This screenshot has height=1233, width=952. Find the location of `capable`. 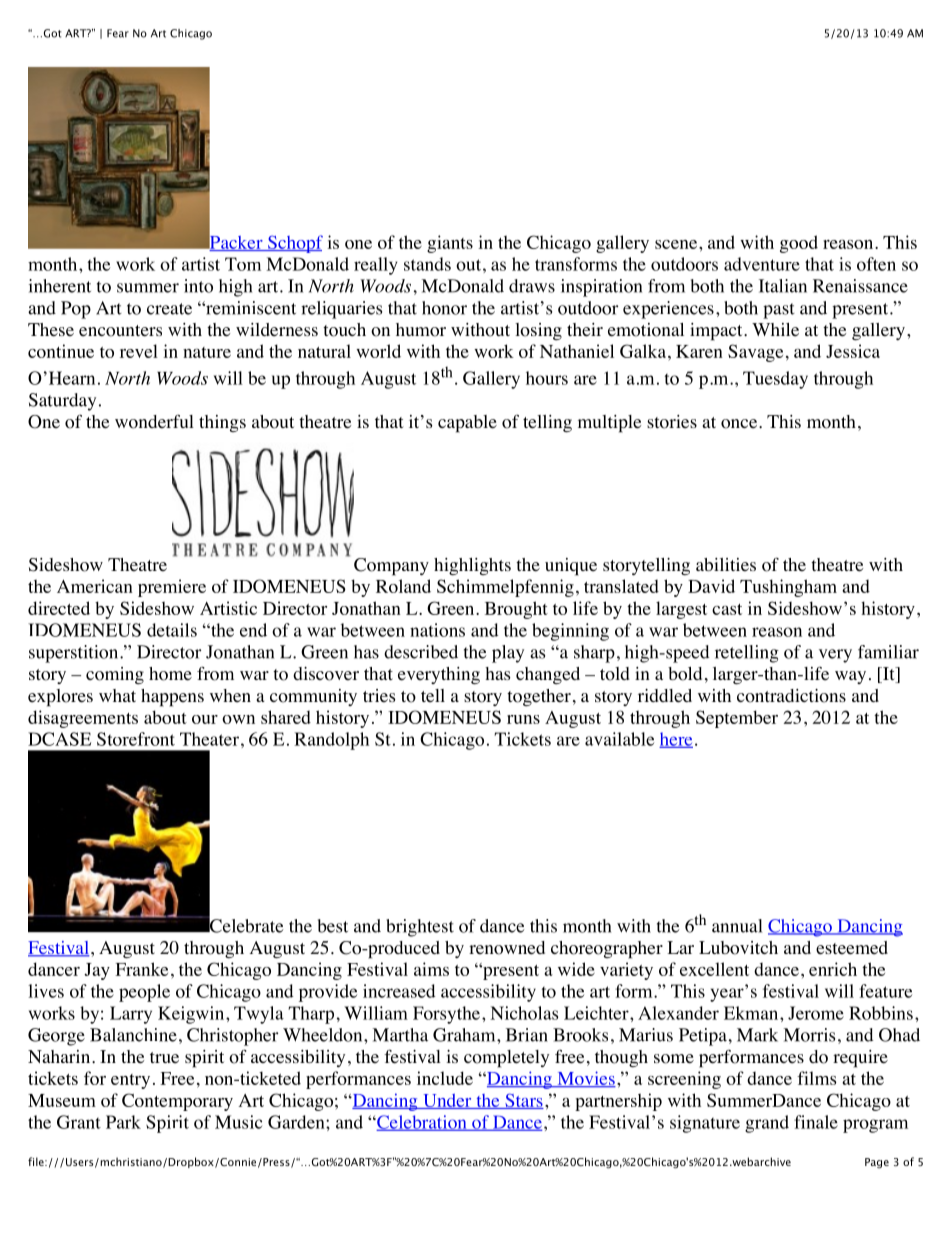

capable is located at coordinates (467, 424).
